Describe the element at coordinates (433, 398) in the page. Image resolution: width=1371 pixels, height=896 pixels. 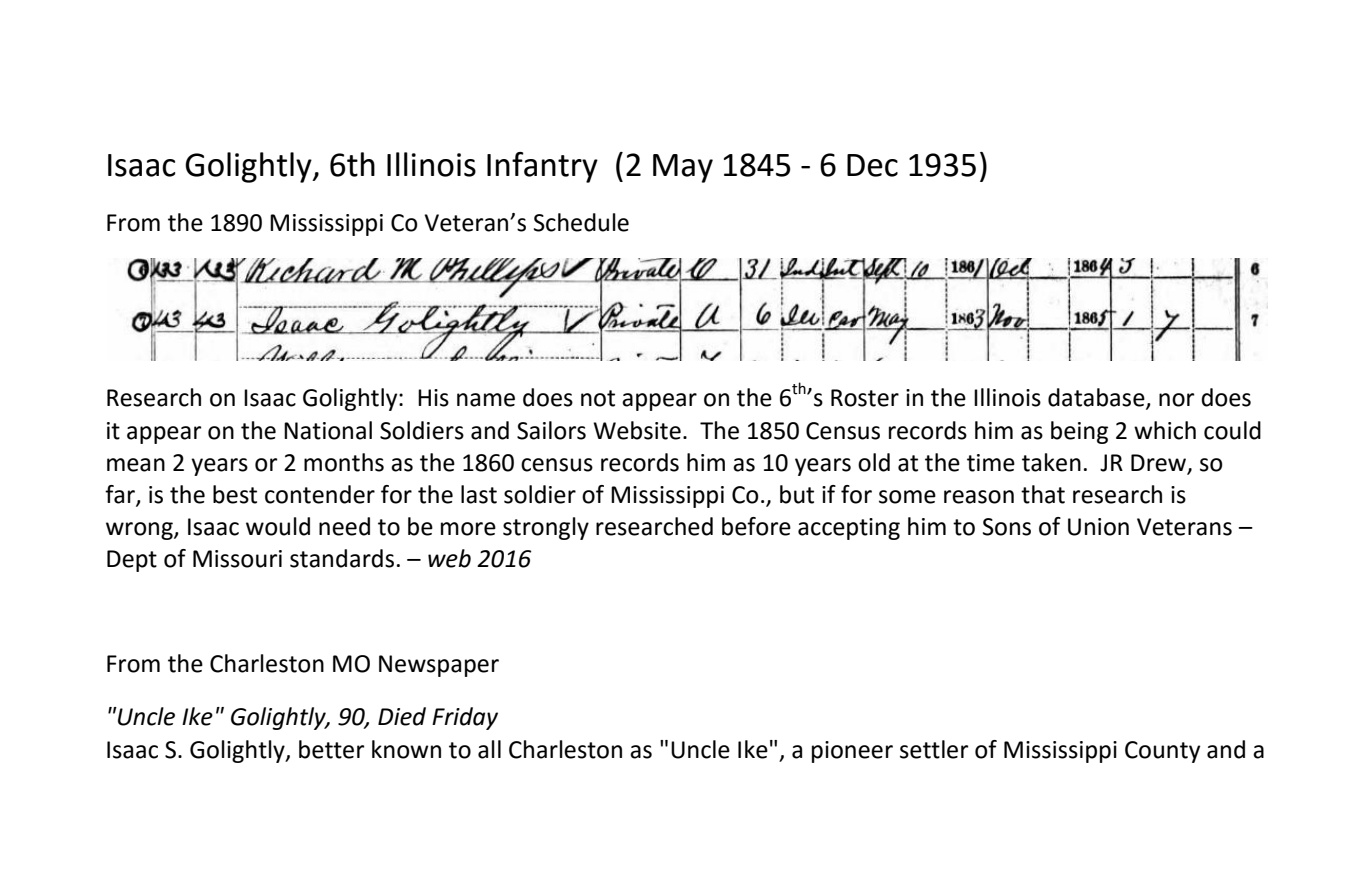
I see `His` at that location.
